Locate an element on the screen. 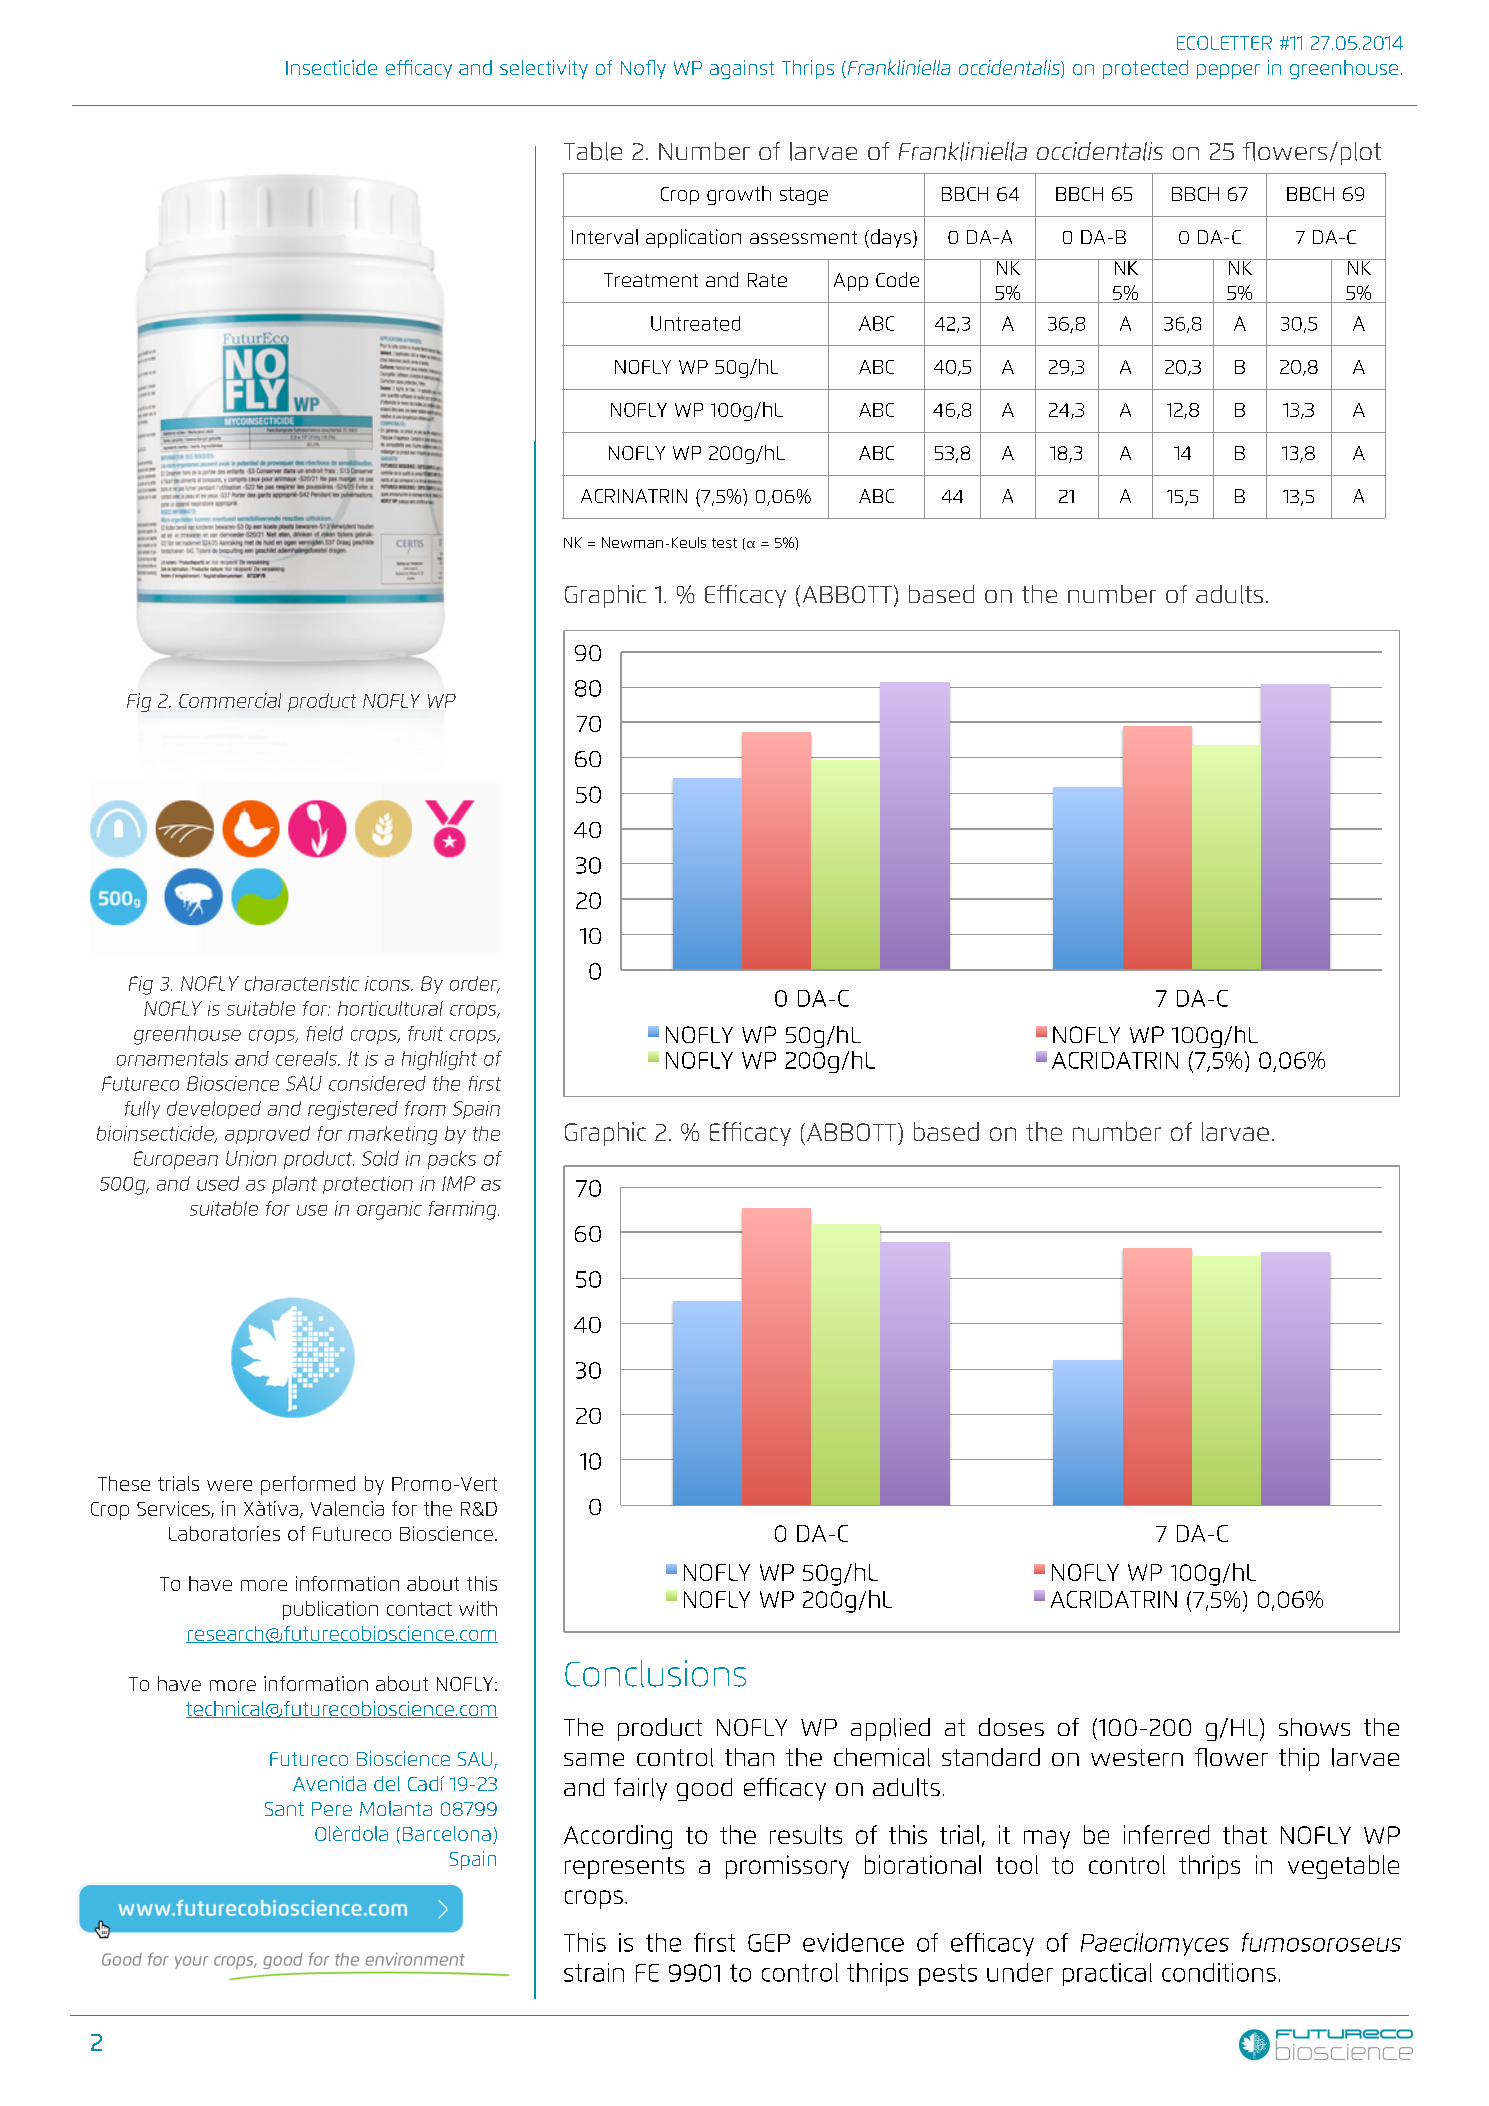  conditions is located at coordinates (1219, 1972).
